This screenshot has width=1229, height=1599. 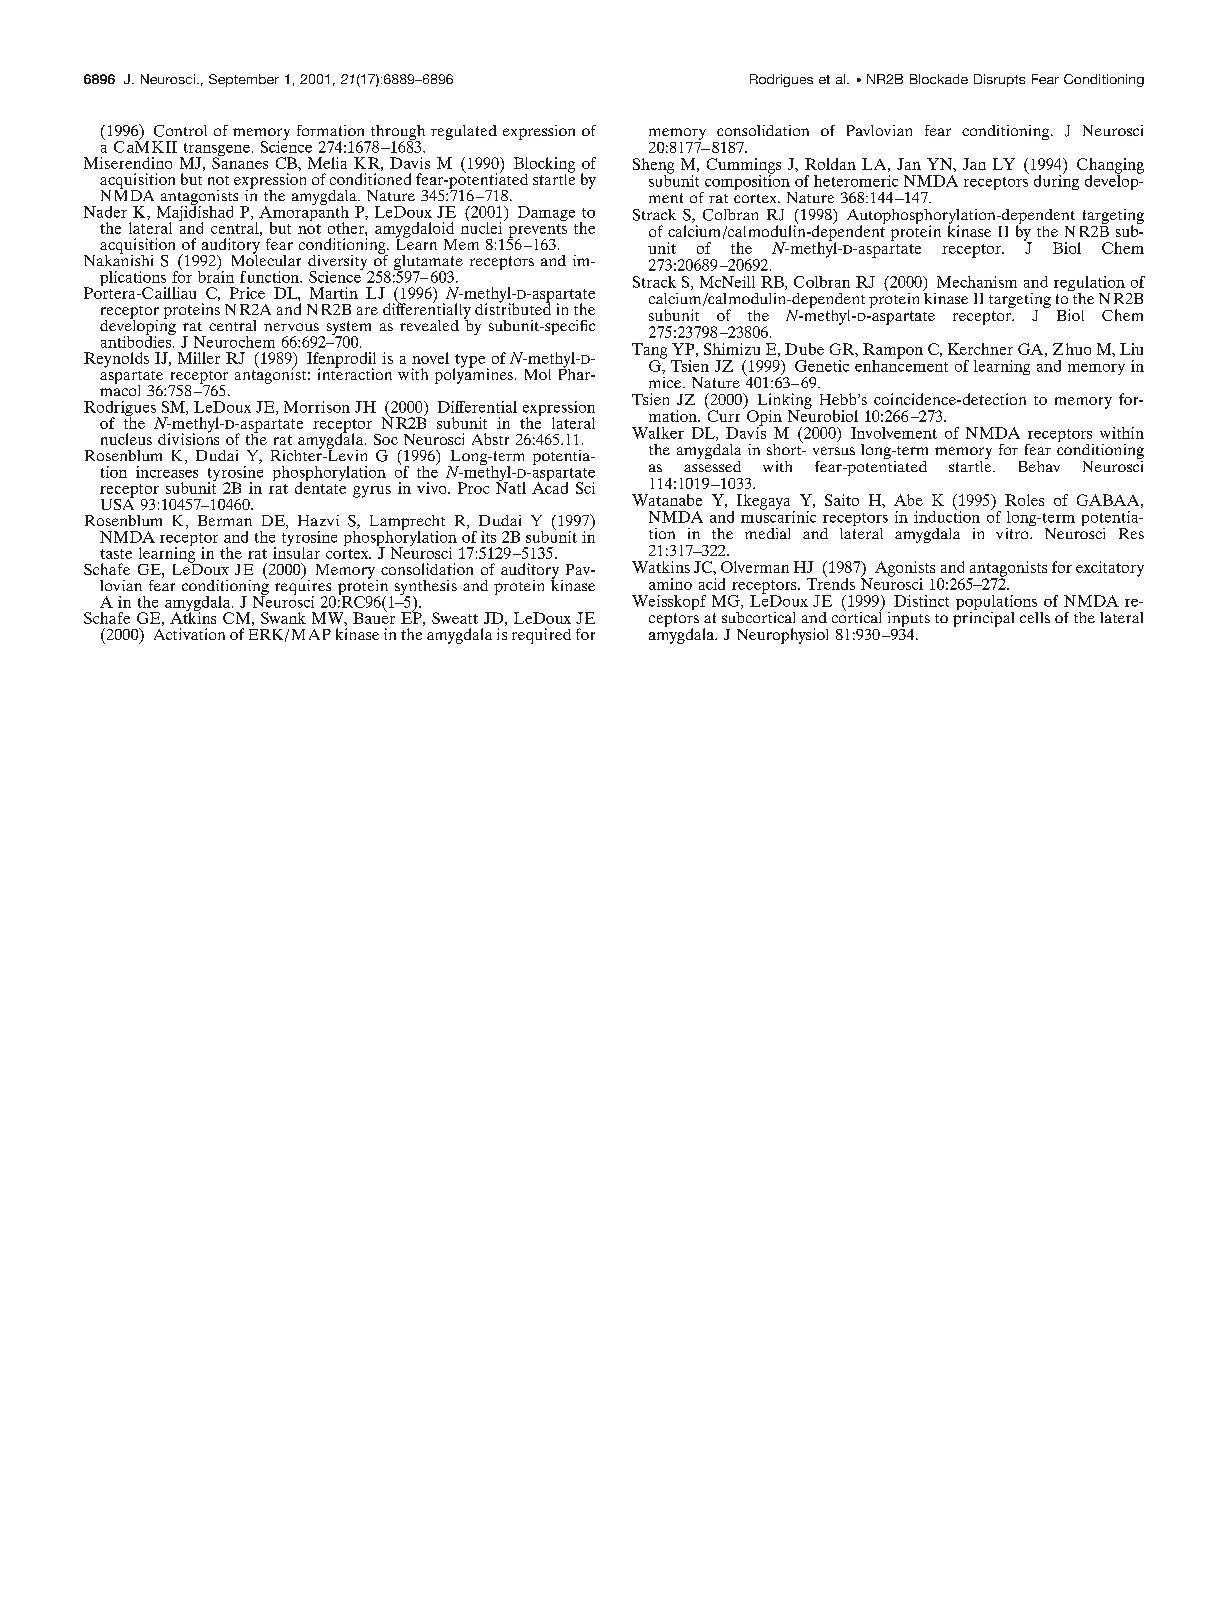 I want to click on regulated, so click(x=464, y=132).
